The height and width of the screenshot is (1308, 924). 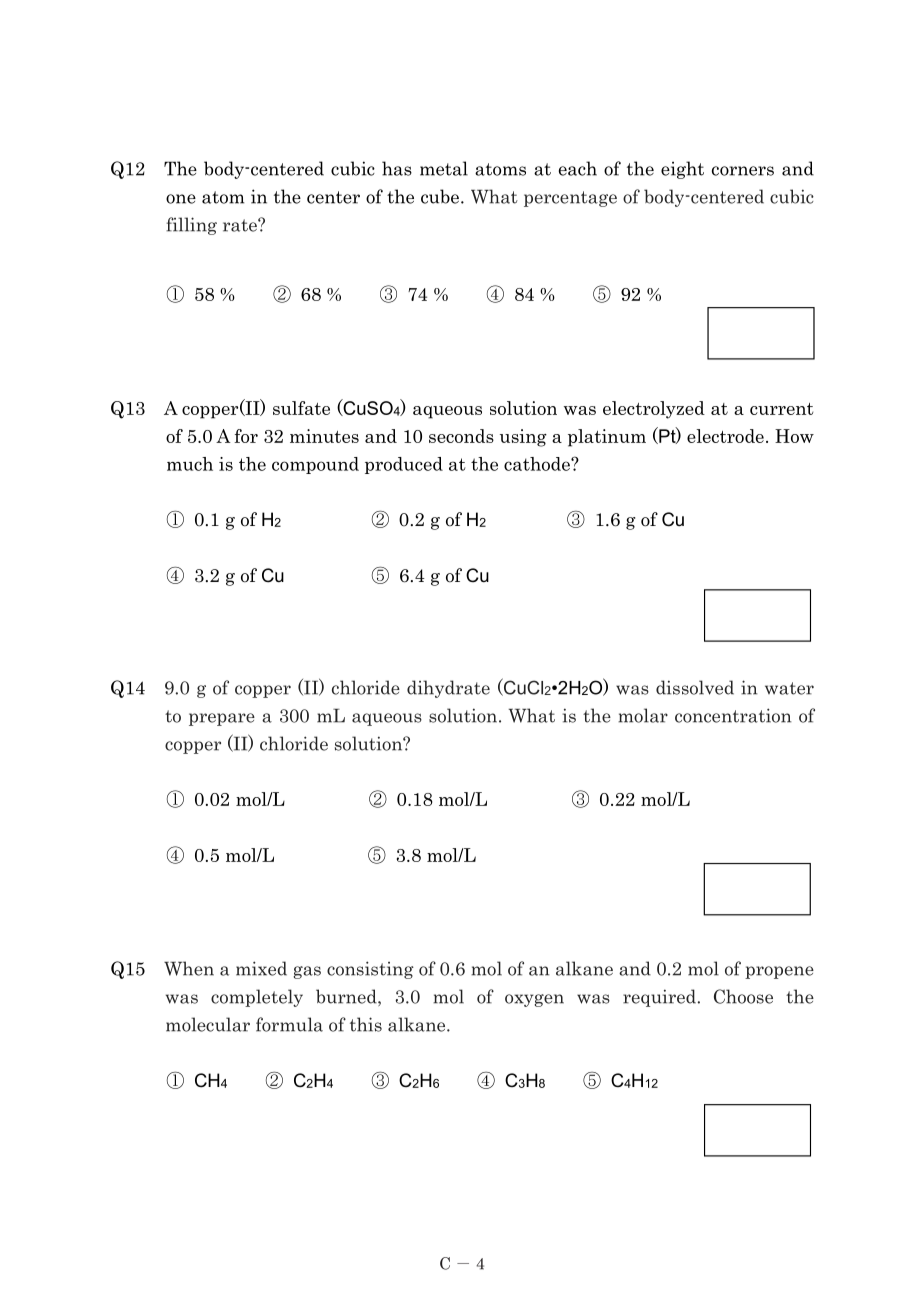 What do you see at coordinates (261, 968) in the screenshot?
I see `mixed` at bounding box center [261, 968].
